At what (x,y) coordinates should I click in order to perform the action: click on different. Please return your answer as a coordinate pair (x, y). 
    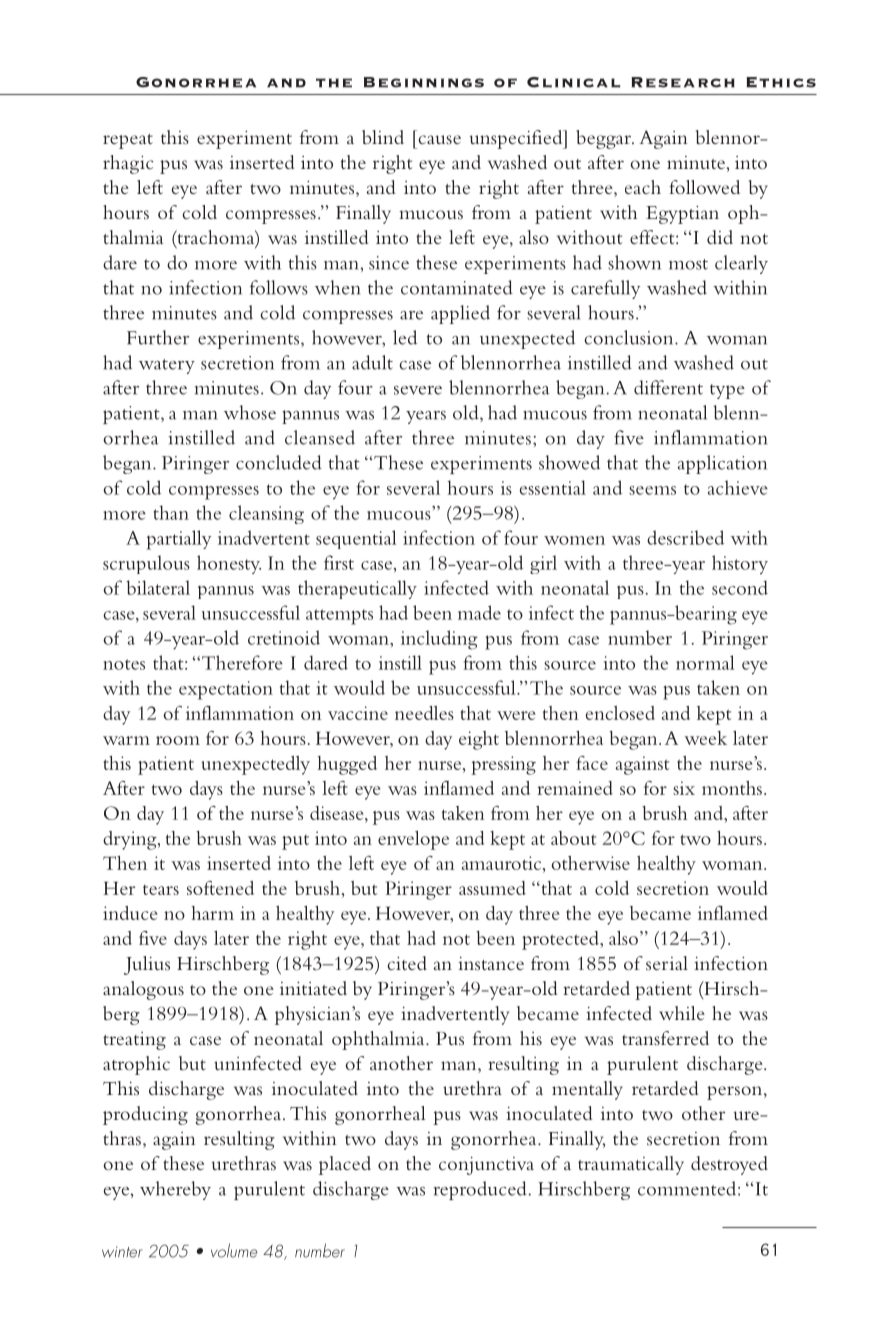
    Looking at the image, I should click on (668, 387).
